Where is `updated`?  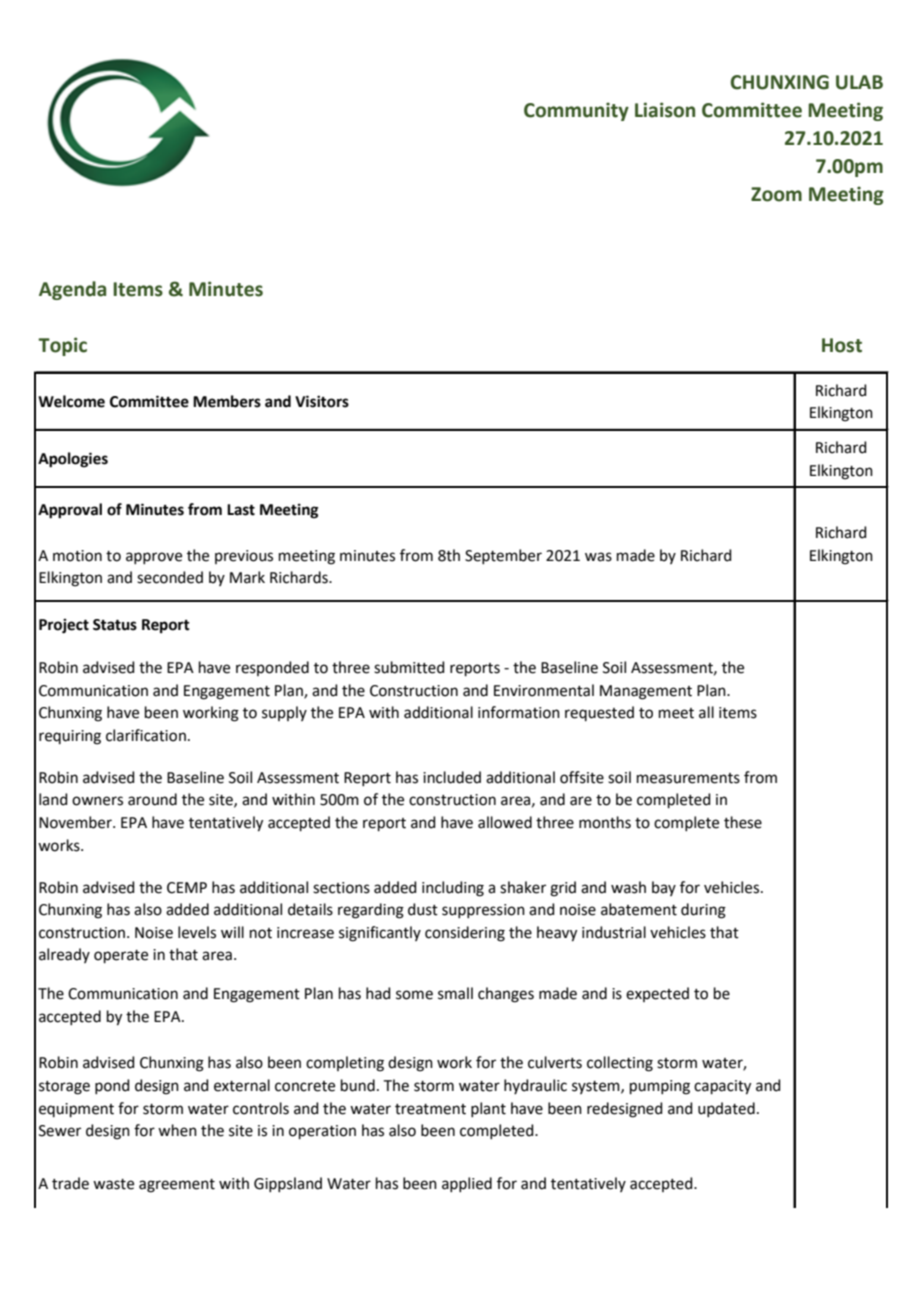
updated is located at coordinates (726, 1109).
